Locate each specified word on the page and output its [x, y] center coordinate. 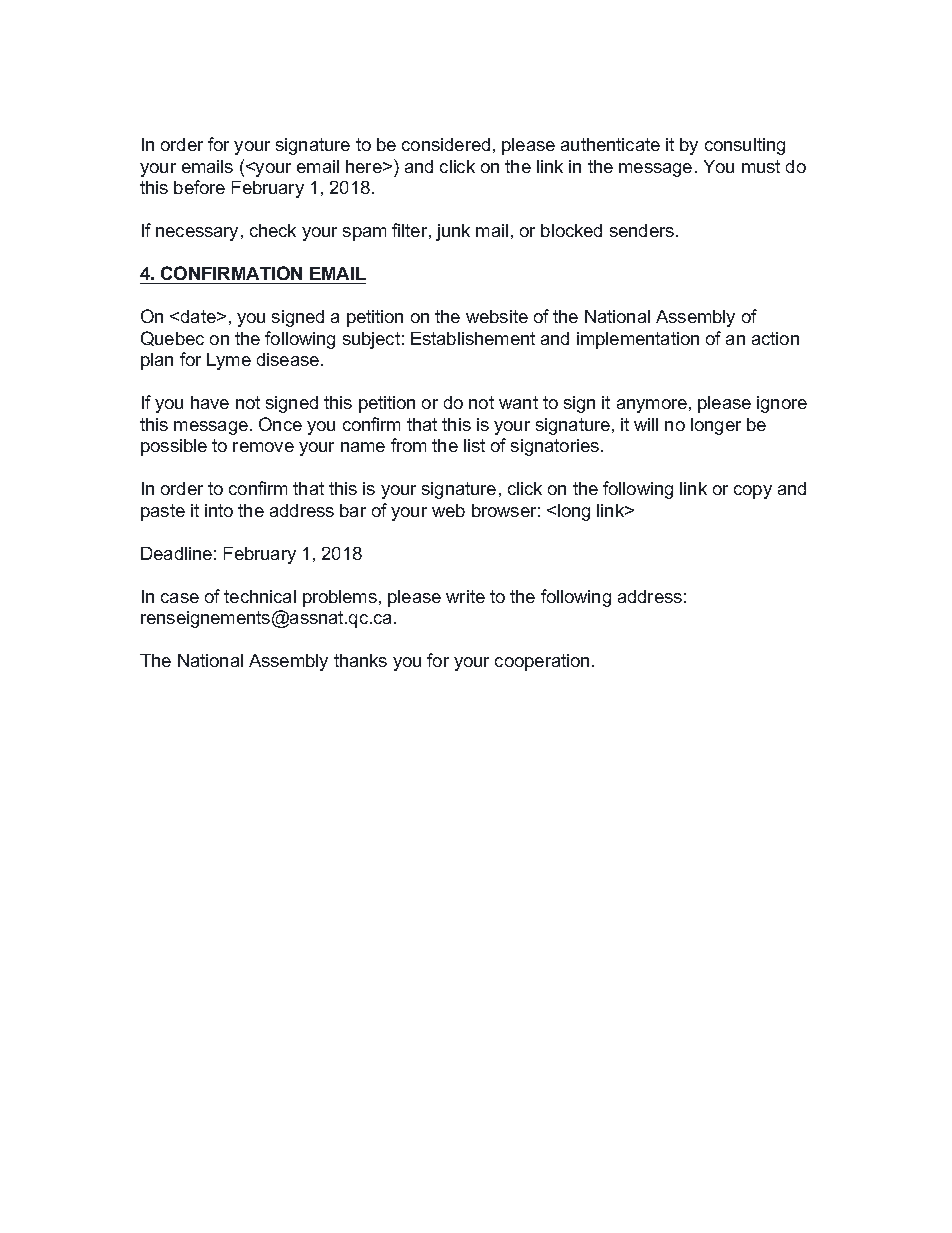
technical [260, 596]
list [474, 445]
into [219, 510]
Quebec [172, 338]
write [465, 596]
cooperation [542, 662]
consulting [745, 146]
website [497, 316]
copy [753, 492]
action [775, 338]
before [199, 187]
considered [446, 144]
